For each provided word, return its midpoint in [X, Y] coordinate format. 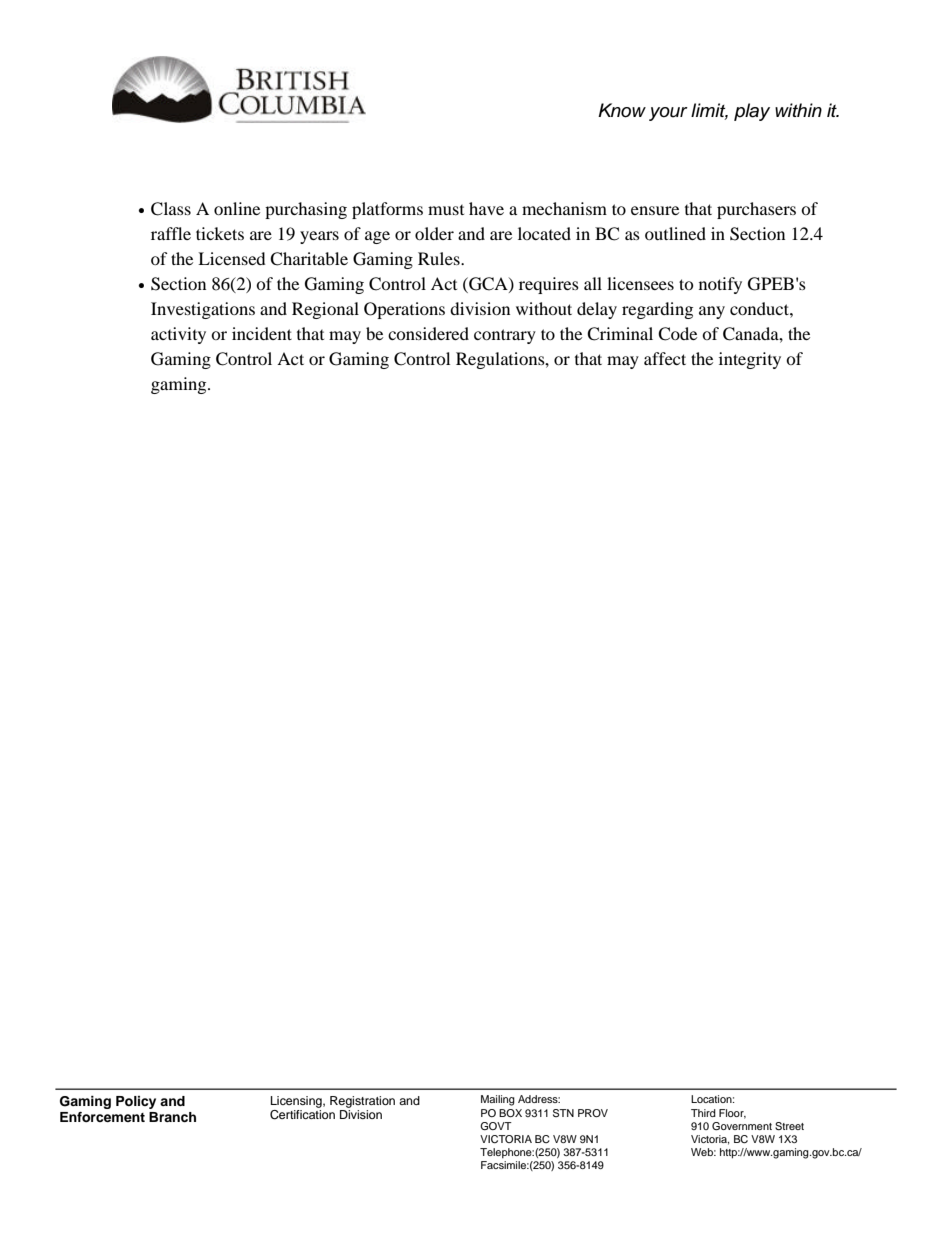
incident [262, 333]
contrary [505, 336]
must [446, 210]
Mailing [498, 1100]
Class [171, 209]
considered [428, 333]
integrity [750, 360]
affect [665, 358]
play [752, 112]
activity [178, 335]
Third [703, 1113]
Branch [172, 1117]
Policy [136, 1102]
